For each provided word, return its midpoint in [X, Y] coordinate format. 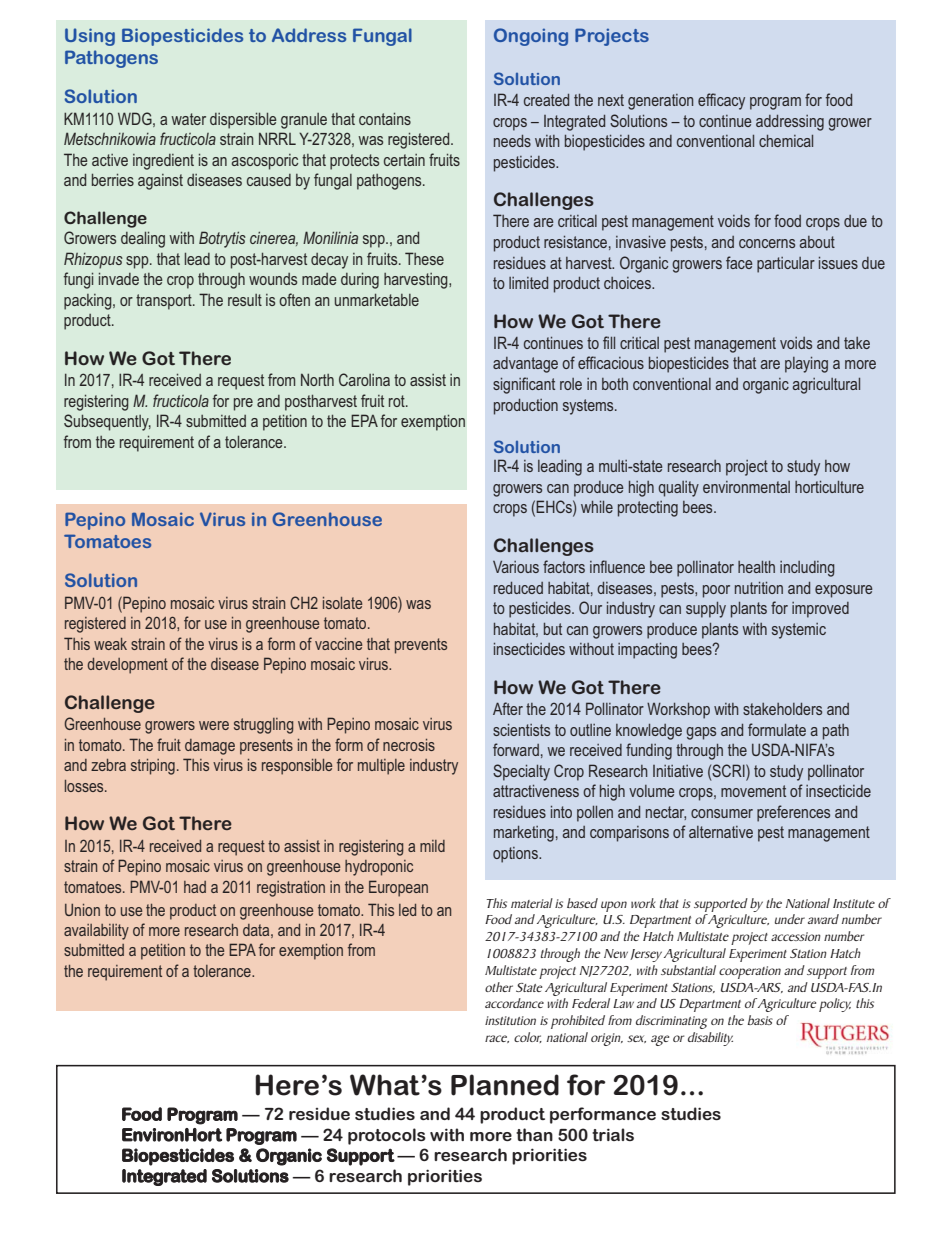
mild [432, 846]
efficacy [721, 101]
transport [165, 302]
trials [613, 1134]
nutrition [759, 588]
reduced [518, 588]
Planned [505, 1085]
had [195, 887]
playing [806, 365]
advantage [525, 365]
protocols [387, 1136]
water [188, 119]
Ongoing [531, 37]
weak [110, 644]
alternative [721, 832]
